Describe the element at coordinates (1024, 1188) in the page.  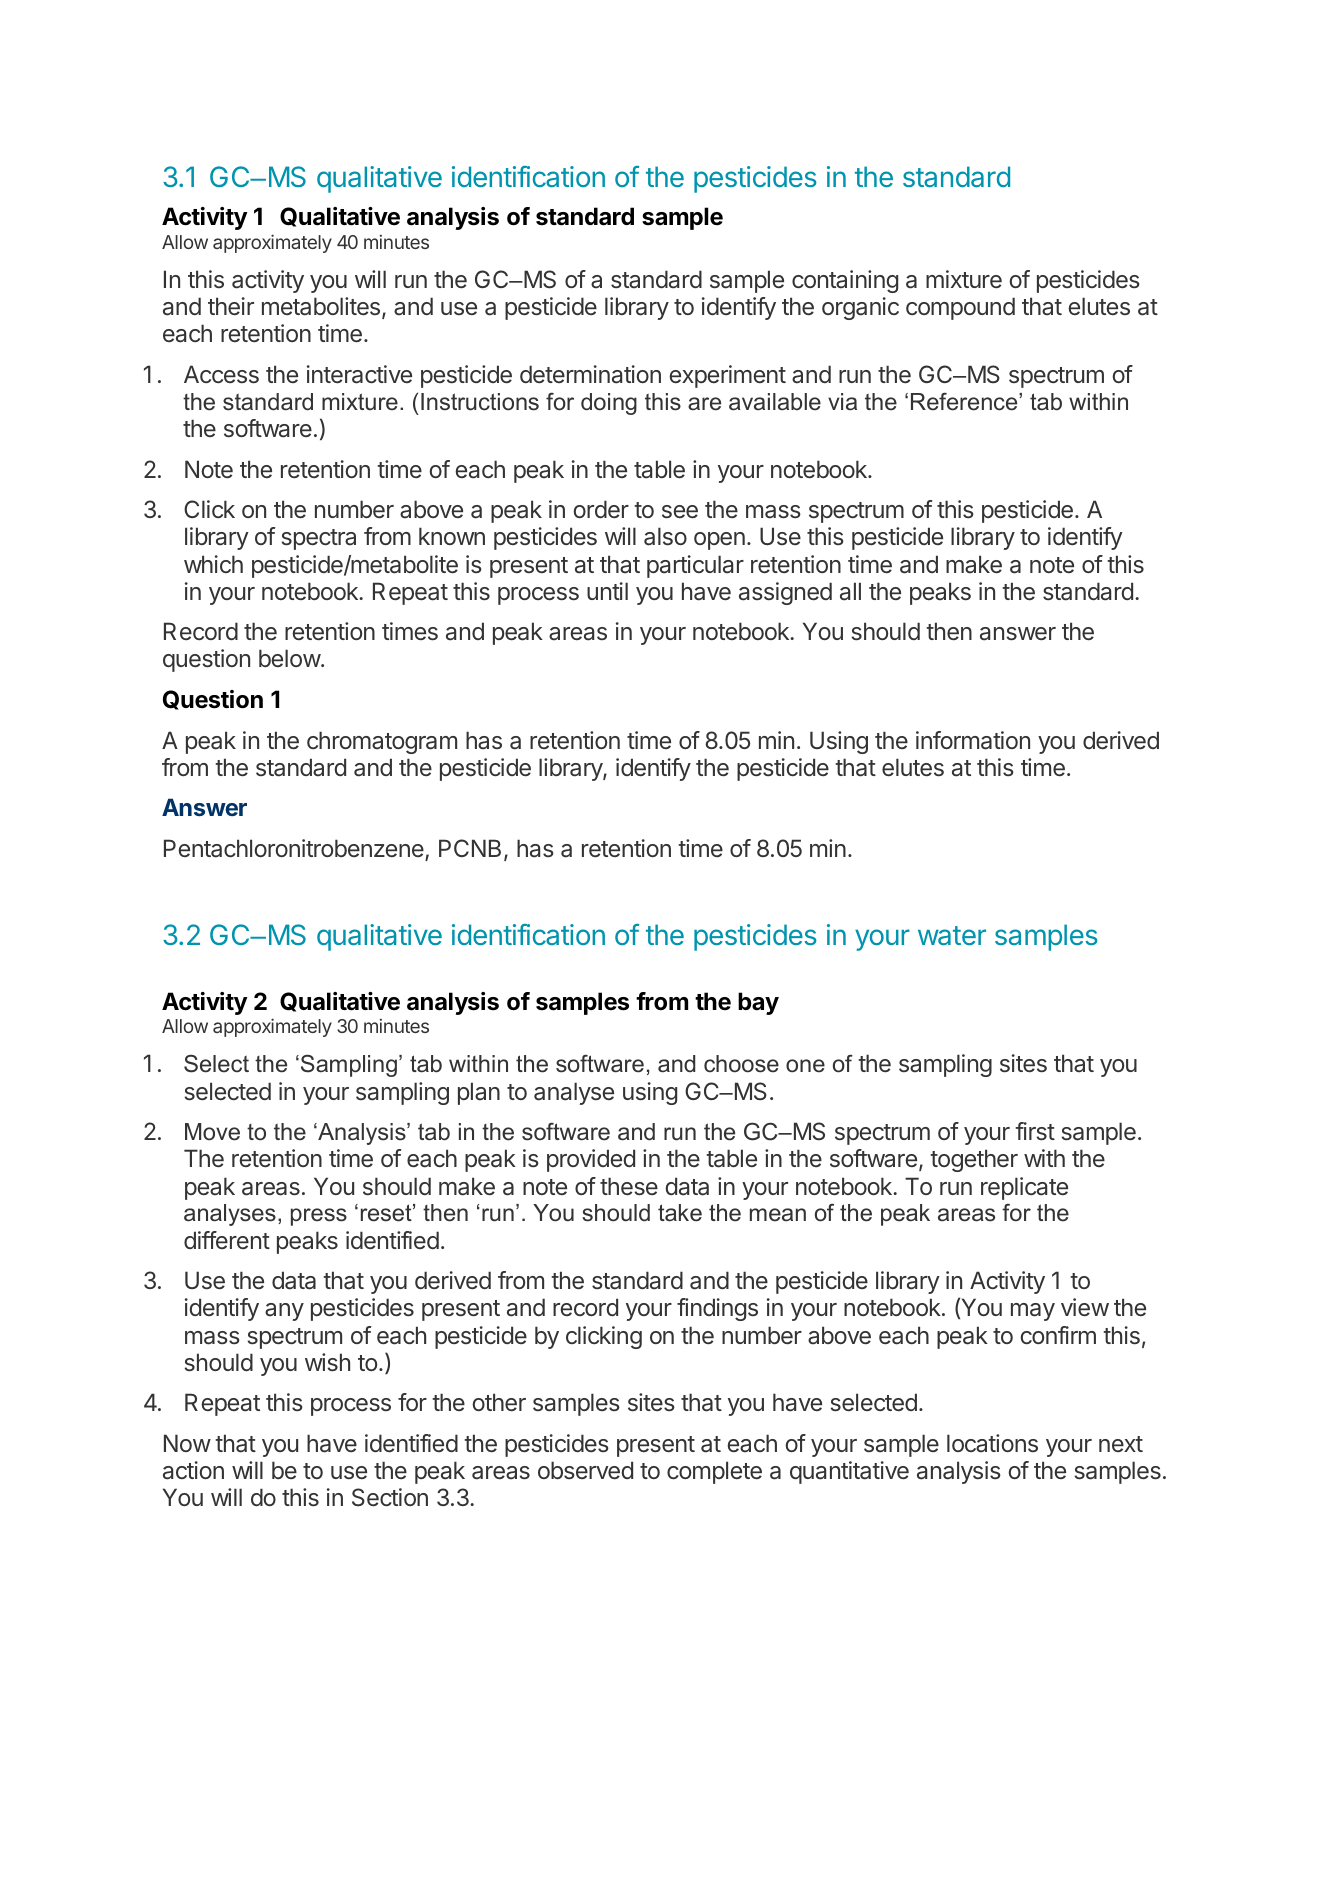
I see `replicate` at that location.
